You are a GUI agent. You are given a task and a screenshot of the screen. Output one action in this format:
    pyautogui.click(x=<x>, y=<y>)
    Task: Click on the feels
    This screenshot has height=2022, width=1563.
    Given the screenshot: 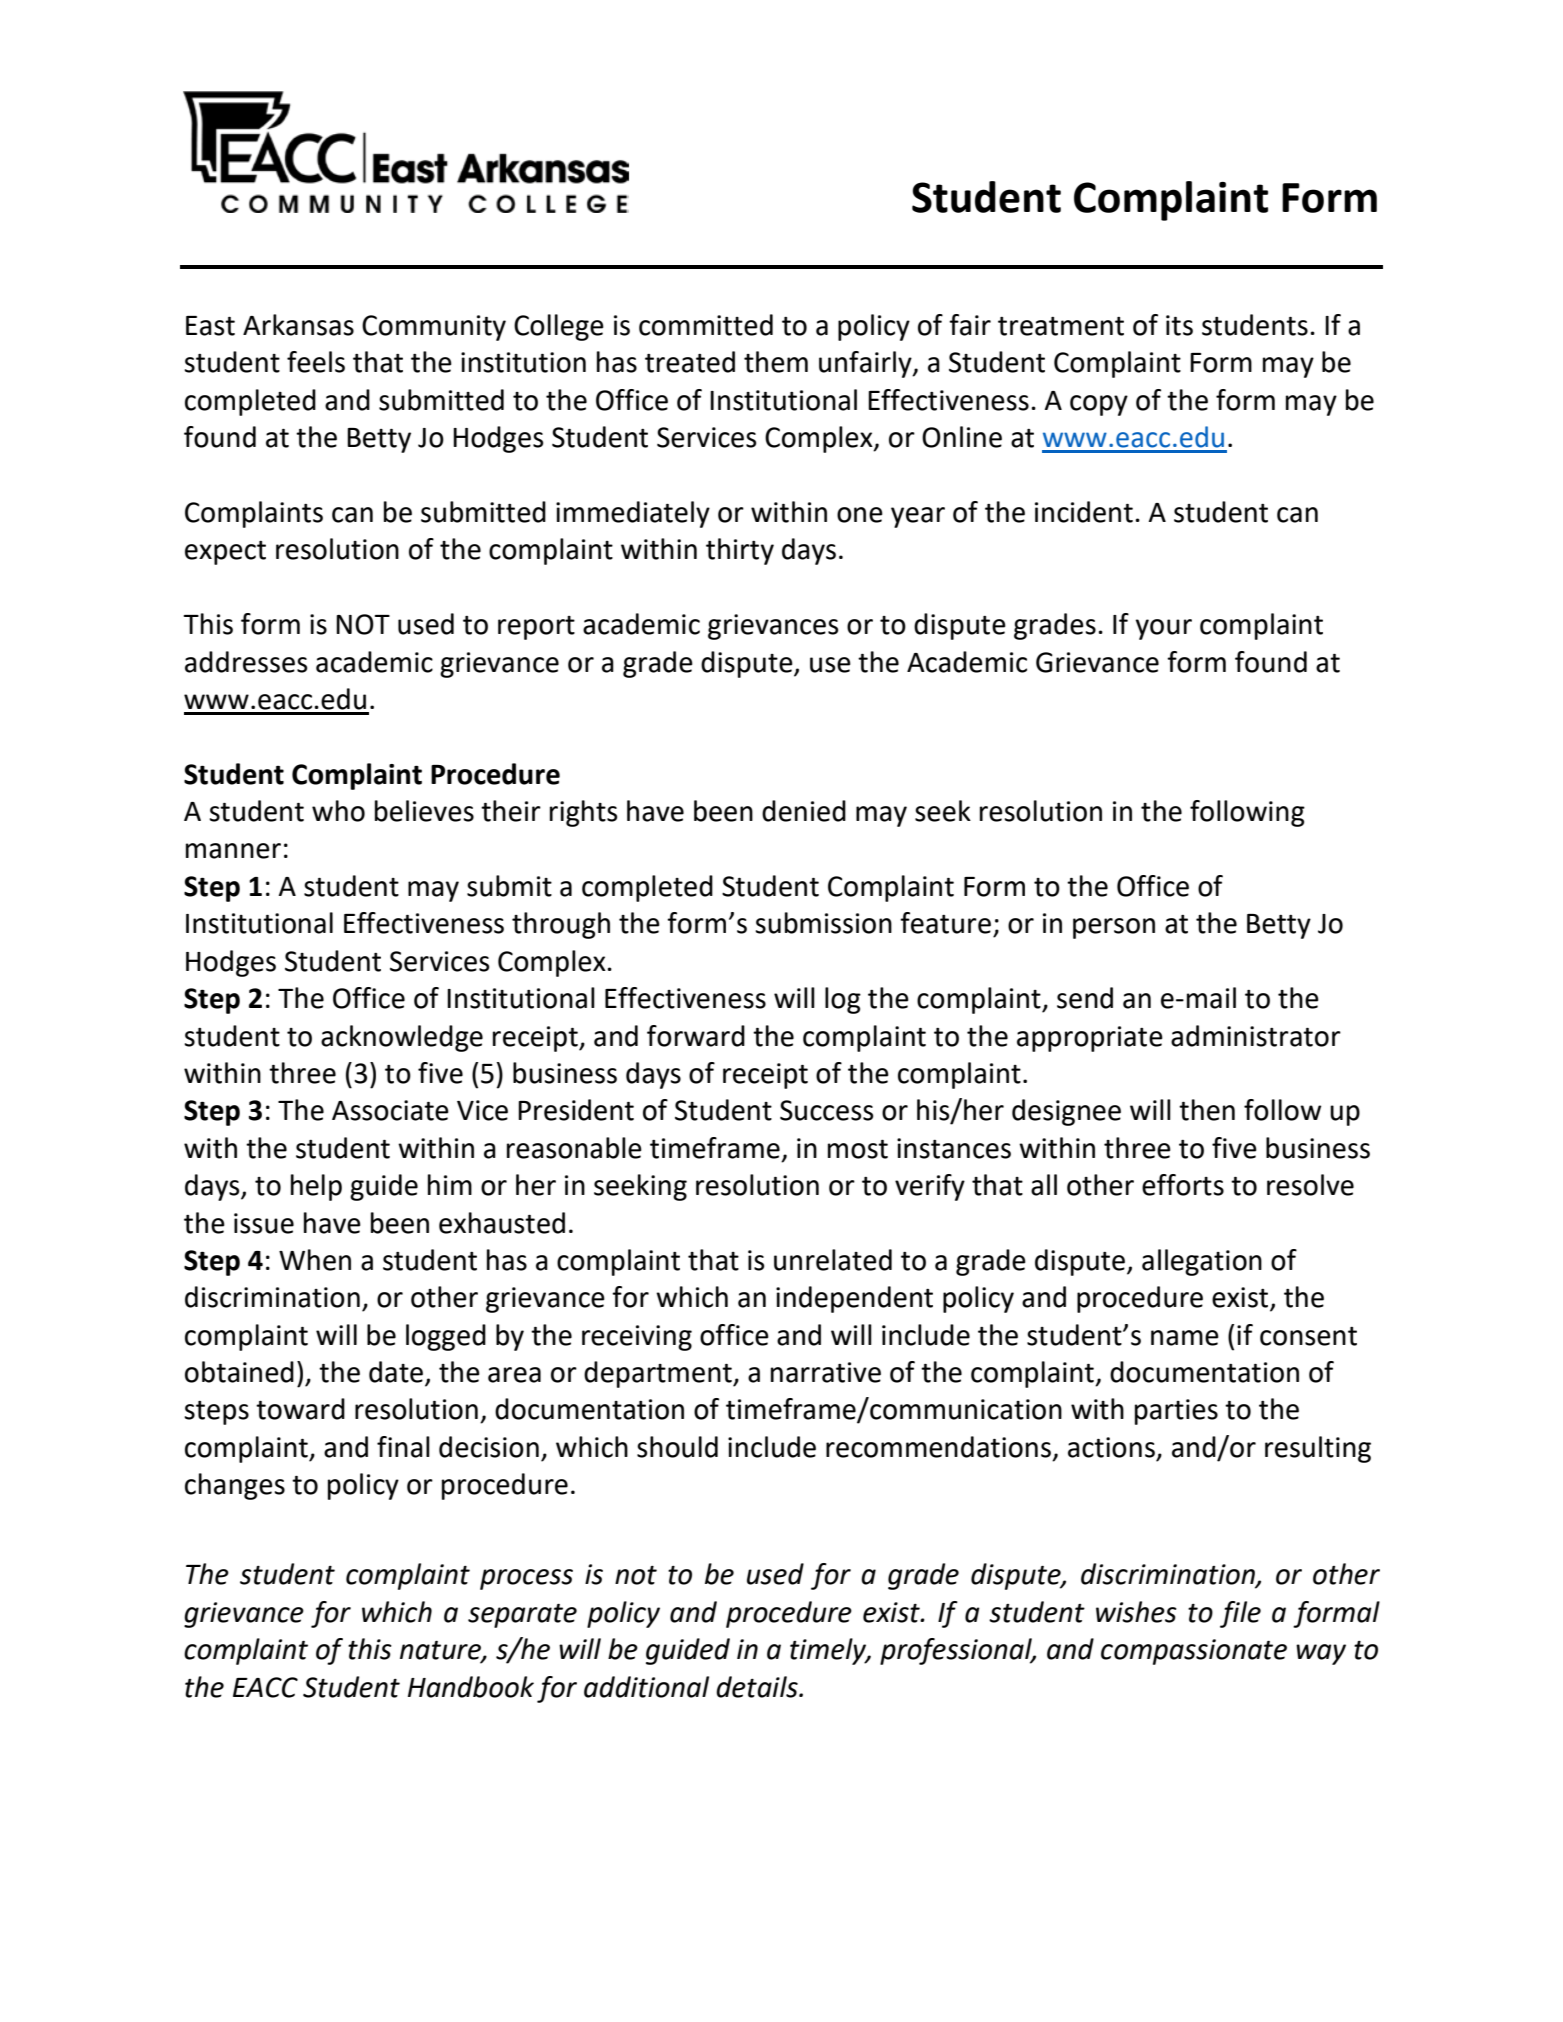 What is the action you would take?
    pyautogui.click(x=316, y=362)
